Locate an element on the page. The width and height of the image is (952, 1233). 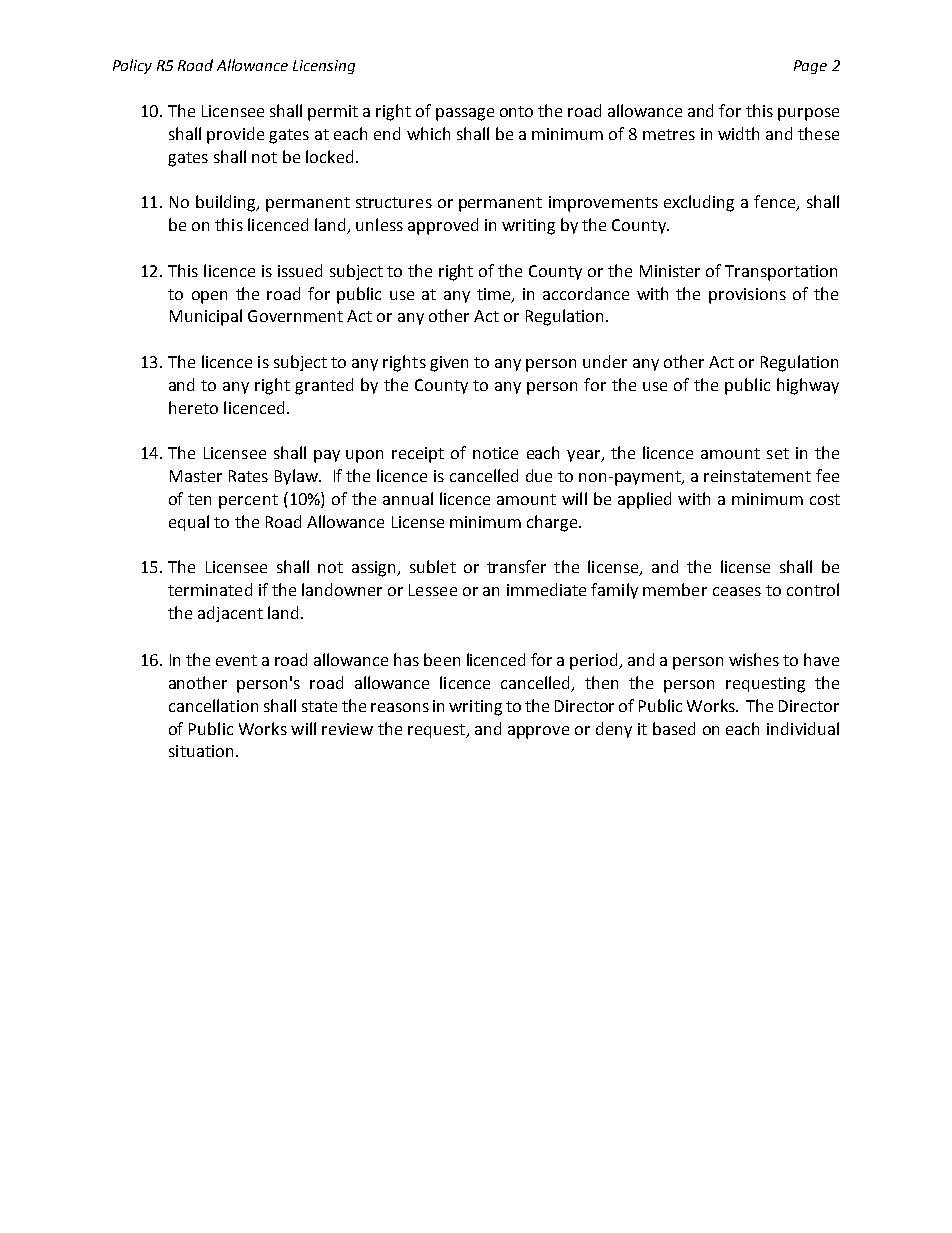
Page is located at coordinates (810, 67).
